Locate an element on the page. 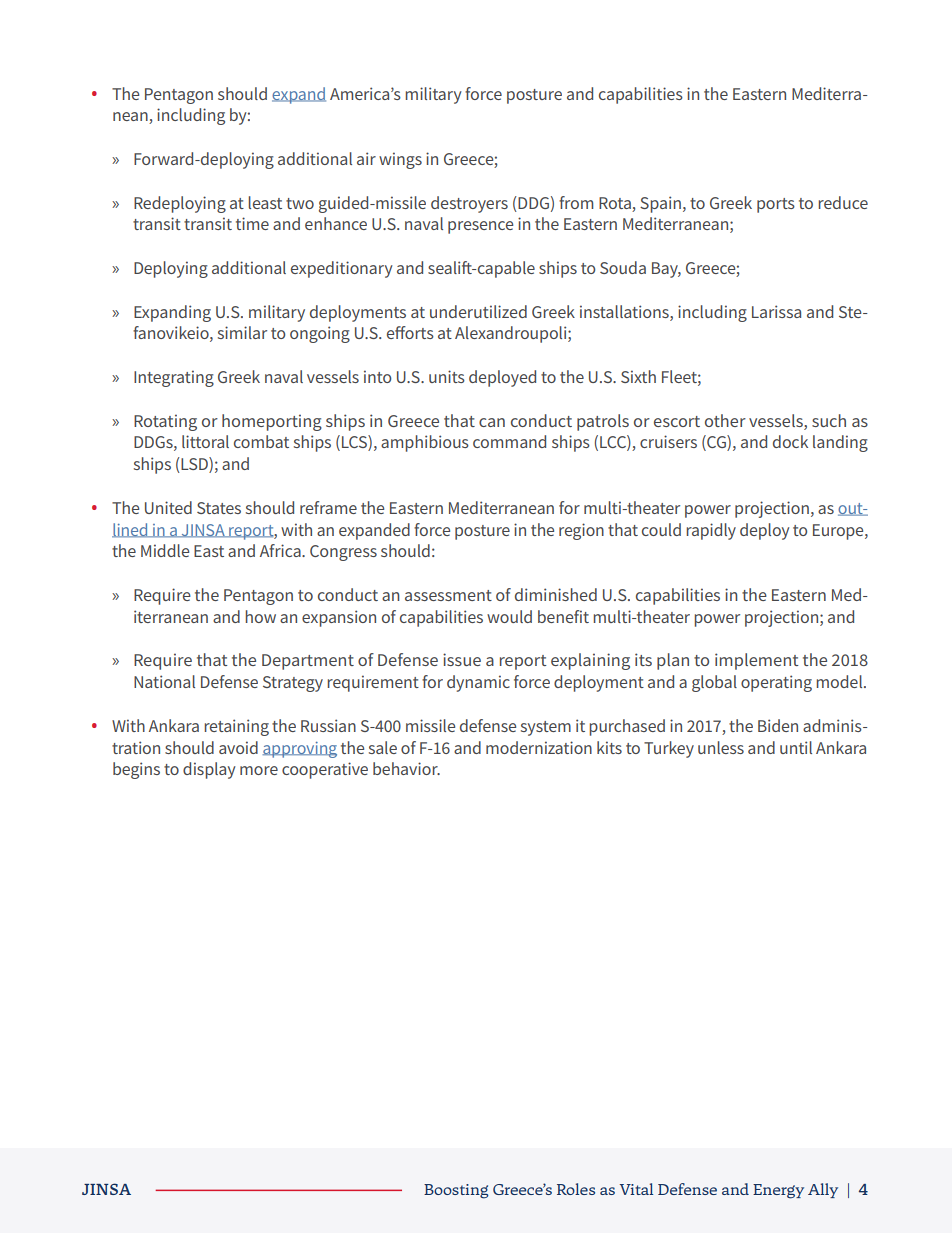  implement is located at coordinates (757, 661).
